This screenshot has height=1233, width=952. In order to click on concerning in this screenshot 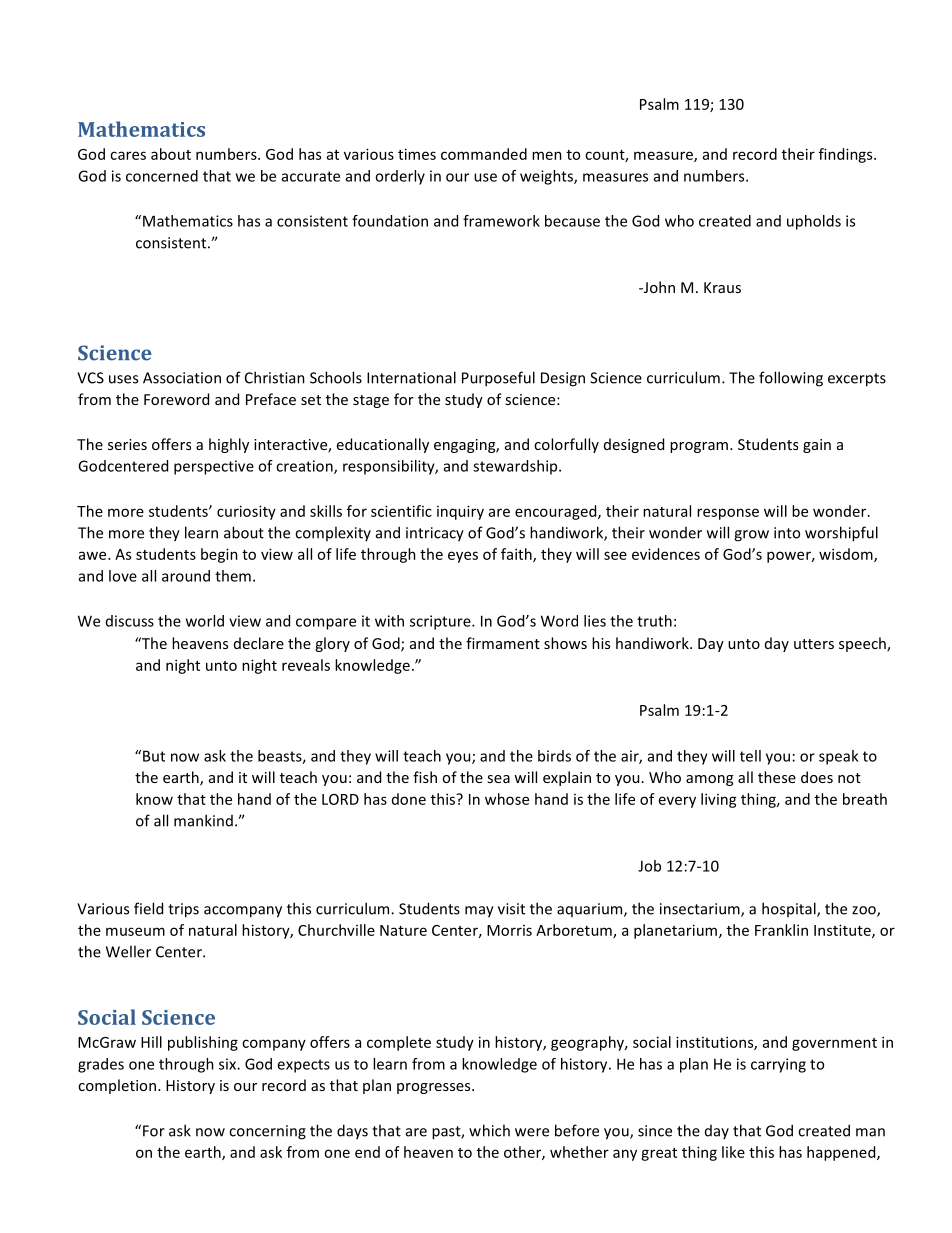, I will do `click(267, 1132)`.
